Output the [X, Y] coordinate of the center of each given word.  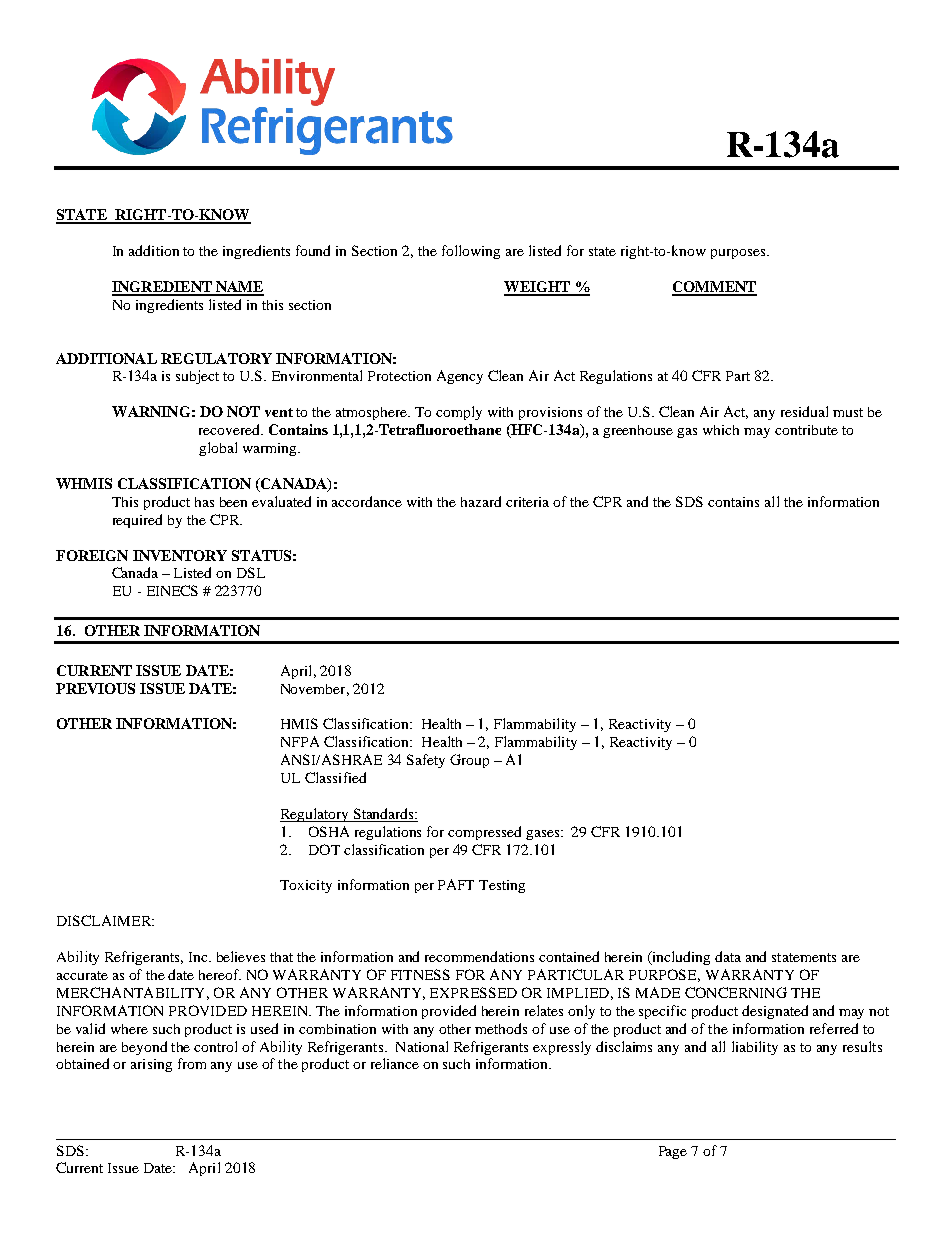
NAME [239, 288]
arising [151, 1065]
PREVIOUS [95, 688]
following [471, 252]
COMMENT [714, 288]
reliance [395, 1063]
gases [544, 835]
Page [673, 1152]
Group [469, 761]
